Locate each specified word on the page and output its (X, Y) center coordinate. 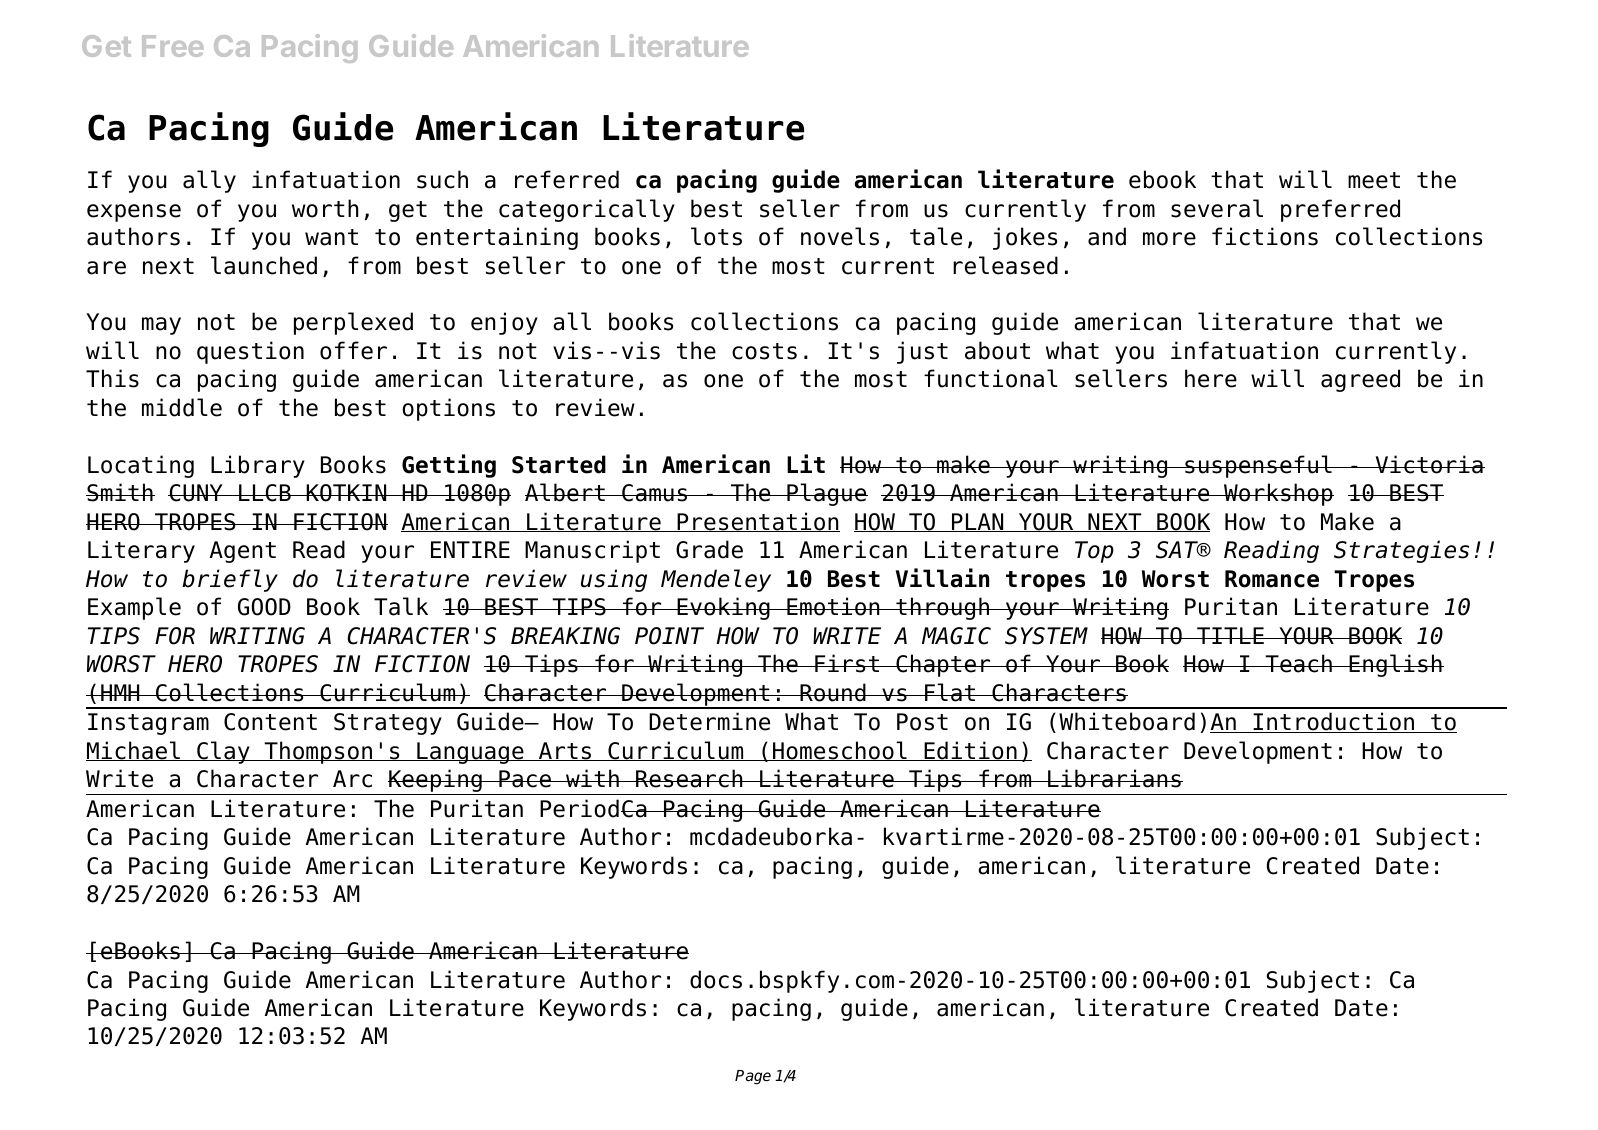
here (1211, 378)
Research (689, 778)
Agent (243, 552)
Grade (709, 549)
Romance (1272, 579)
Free (173, 46)
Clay (223, 752)
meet (1374, 180)
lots (716, 236)
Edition (970, 751)
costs (764, 351)
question (250, 352)
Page (753, 1077)
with (592, 778)
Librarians (1114, 778)
